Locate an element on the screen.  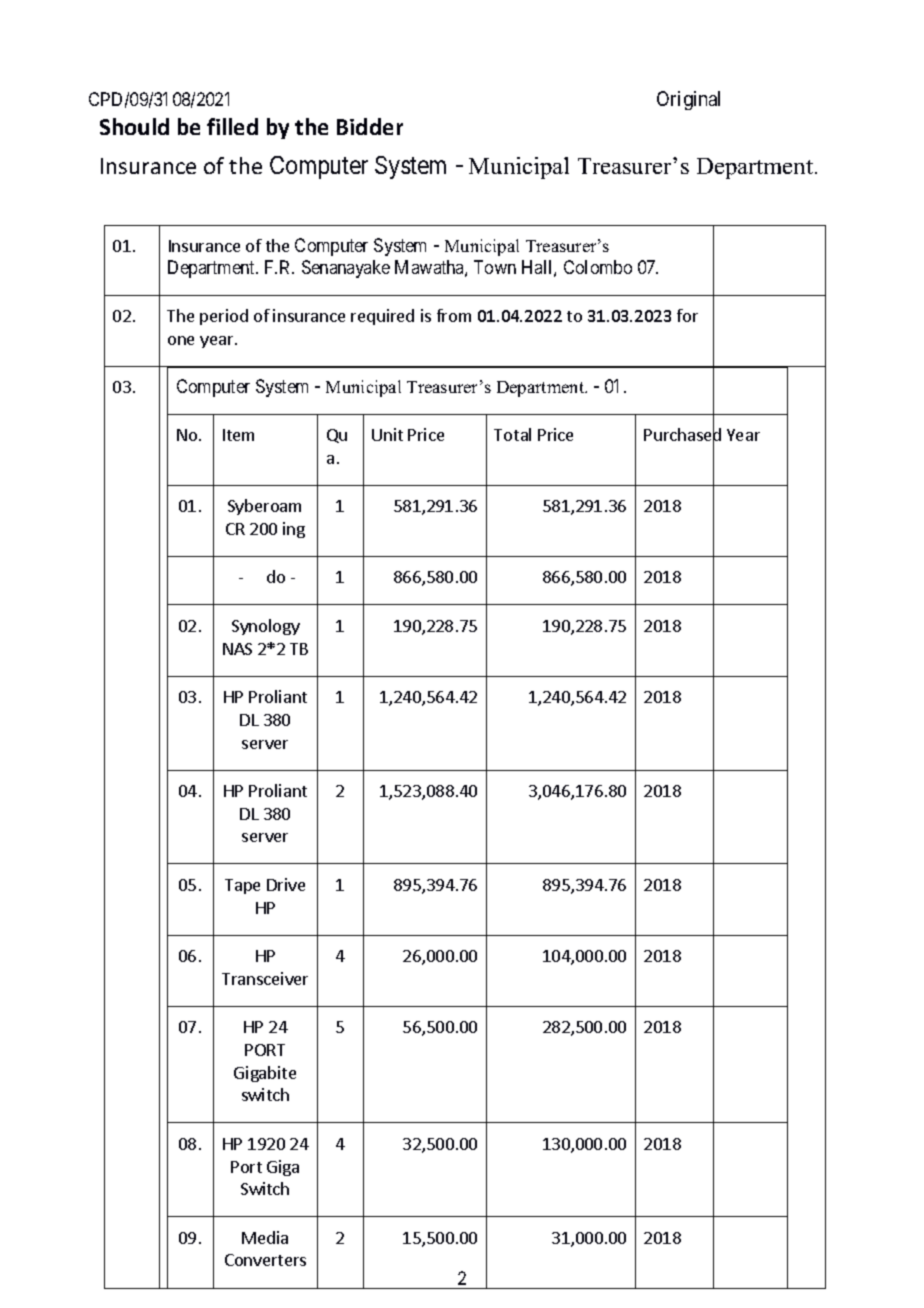
Tape is located at coordinates (242, 886).
